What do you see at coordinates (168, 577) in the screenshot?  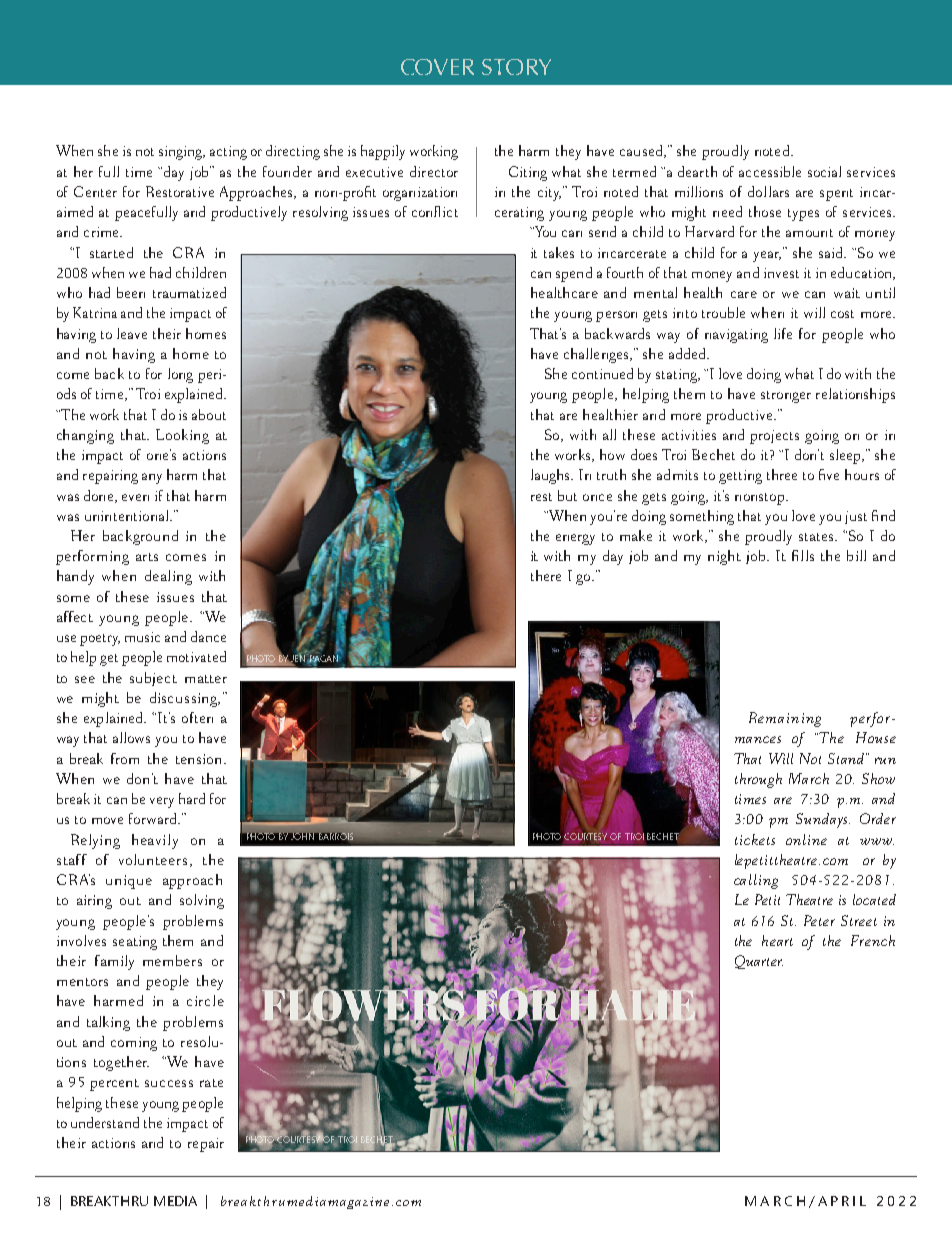 I see `dealing` at bounding box center [168, 577].
